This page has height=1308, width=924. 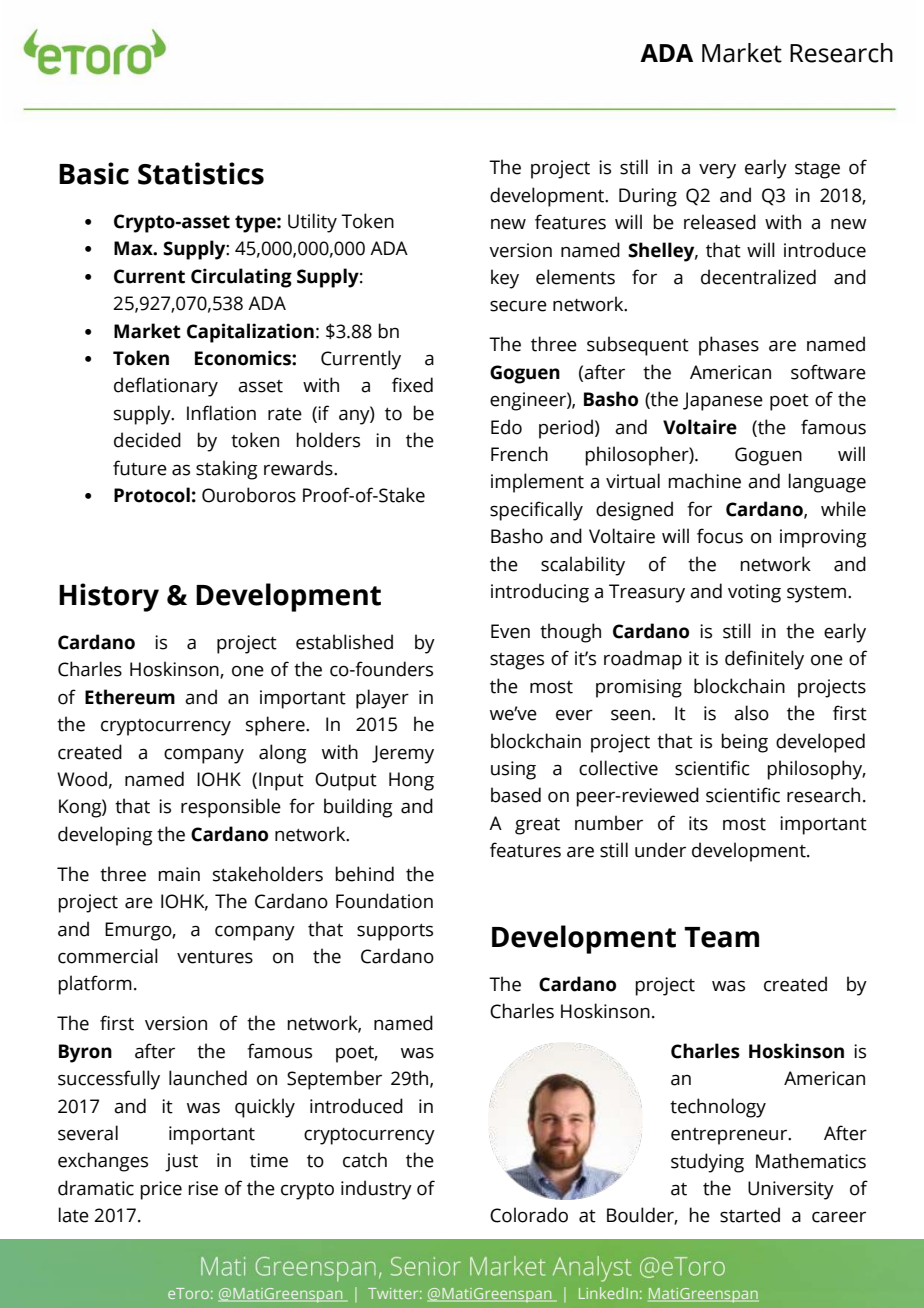 What do you see at coordinates (720, 222) in the page?
I see `released` at bounding box center [720, 222].
